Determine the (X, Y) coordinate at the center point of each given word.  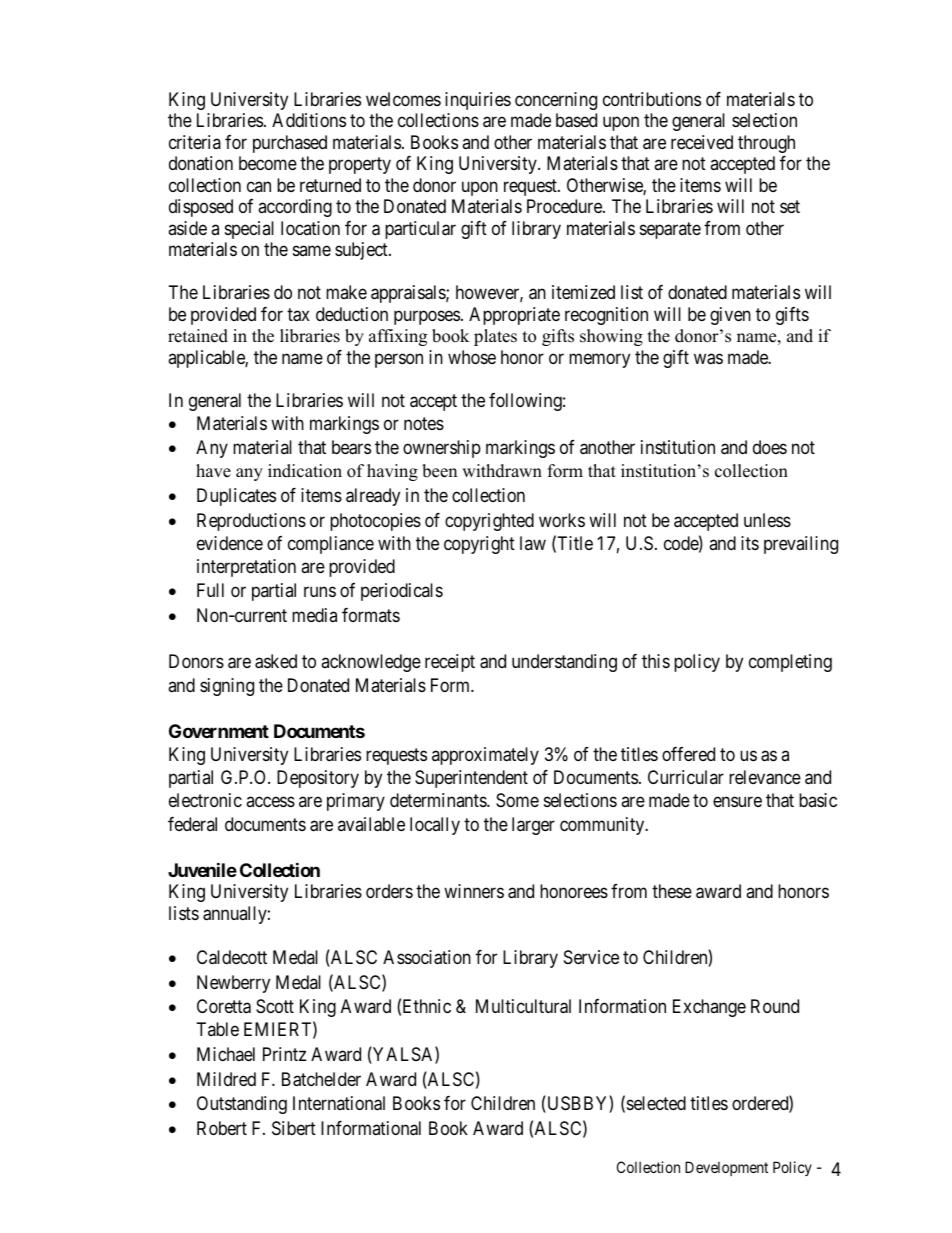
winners (474, 891)
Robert (222, 1128)
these (672, 891)
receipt (450, 663)
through (766, 144)
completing (790, 663)
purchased (290, 144)
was (708, 359)
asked (276, 661)
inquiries (478, 101)
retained (198, 336)
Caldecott (232, 957)
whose (472, 357)
